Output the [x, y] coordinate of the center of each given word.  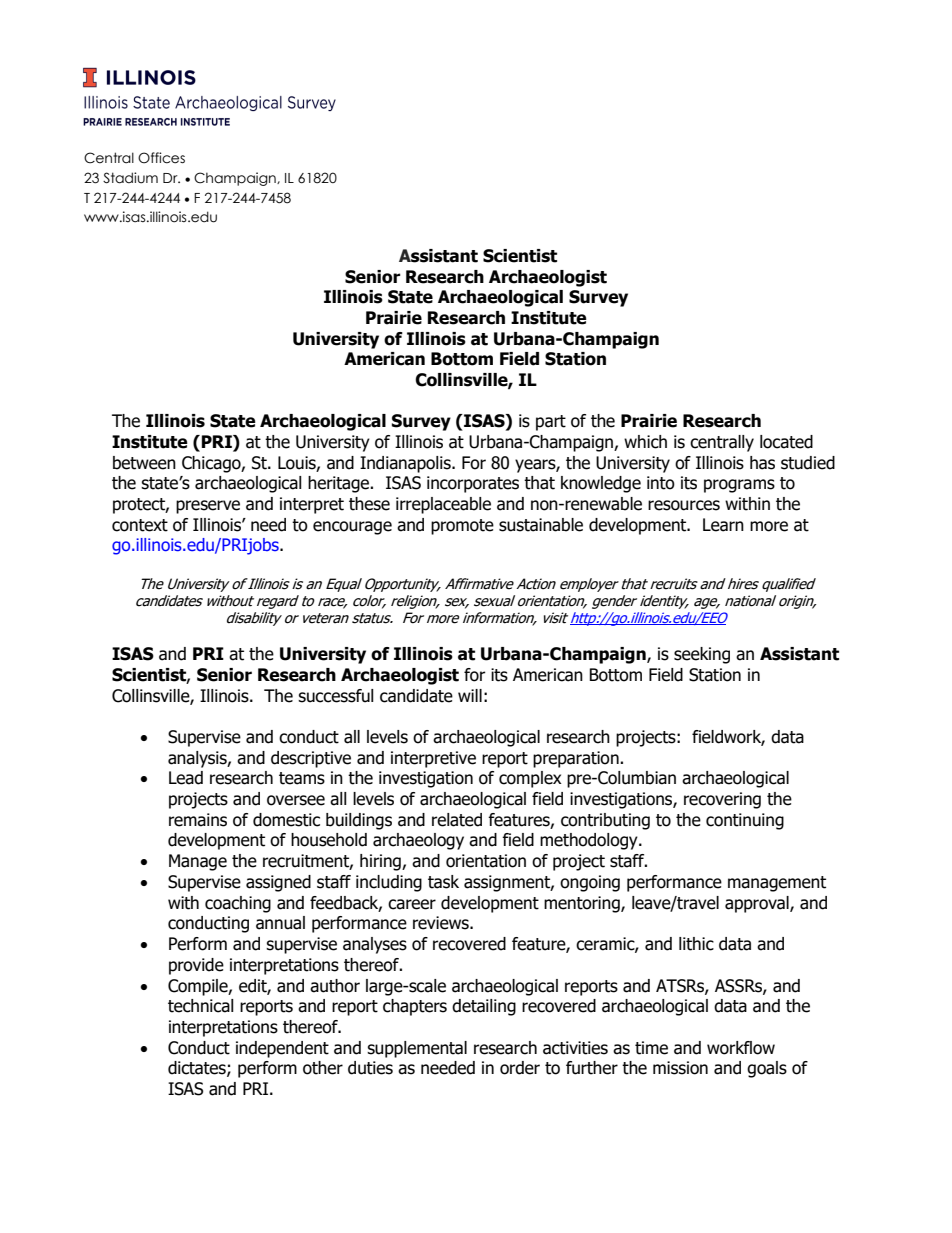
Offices [161, 158]
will [470, 695]
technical [201, 1006]
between [144, 463]
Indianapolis [406, 464]
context [140, 525]
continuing [745, 821]
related [457, 820]
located [786, 442]
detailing [484, 1007]
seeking [702, 655]
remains [198, 820]
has [762, 463]
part [551, 423]
